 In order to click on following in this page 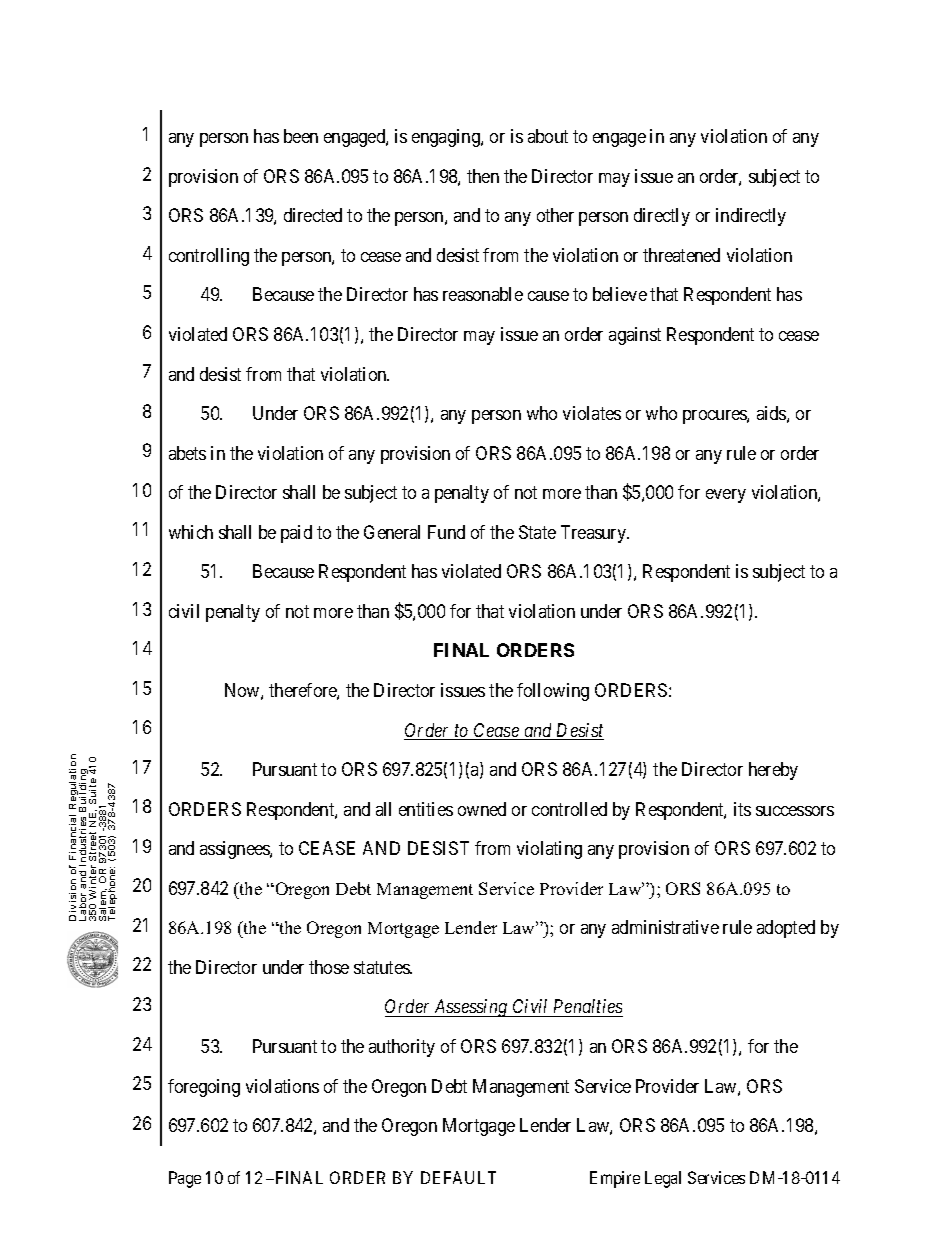, I will do `click(553, 692)`.
